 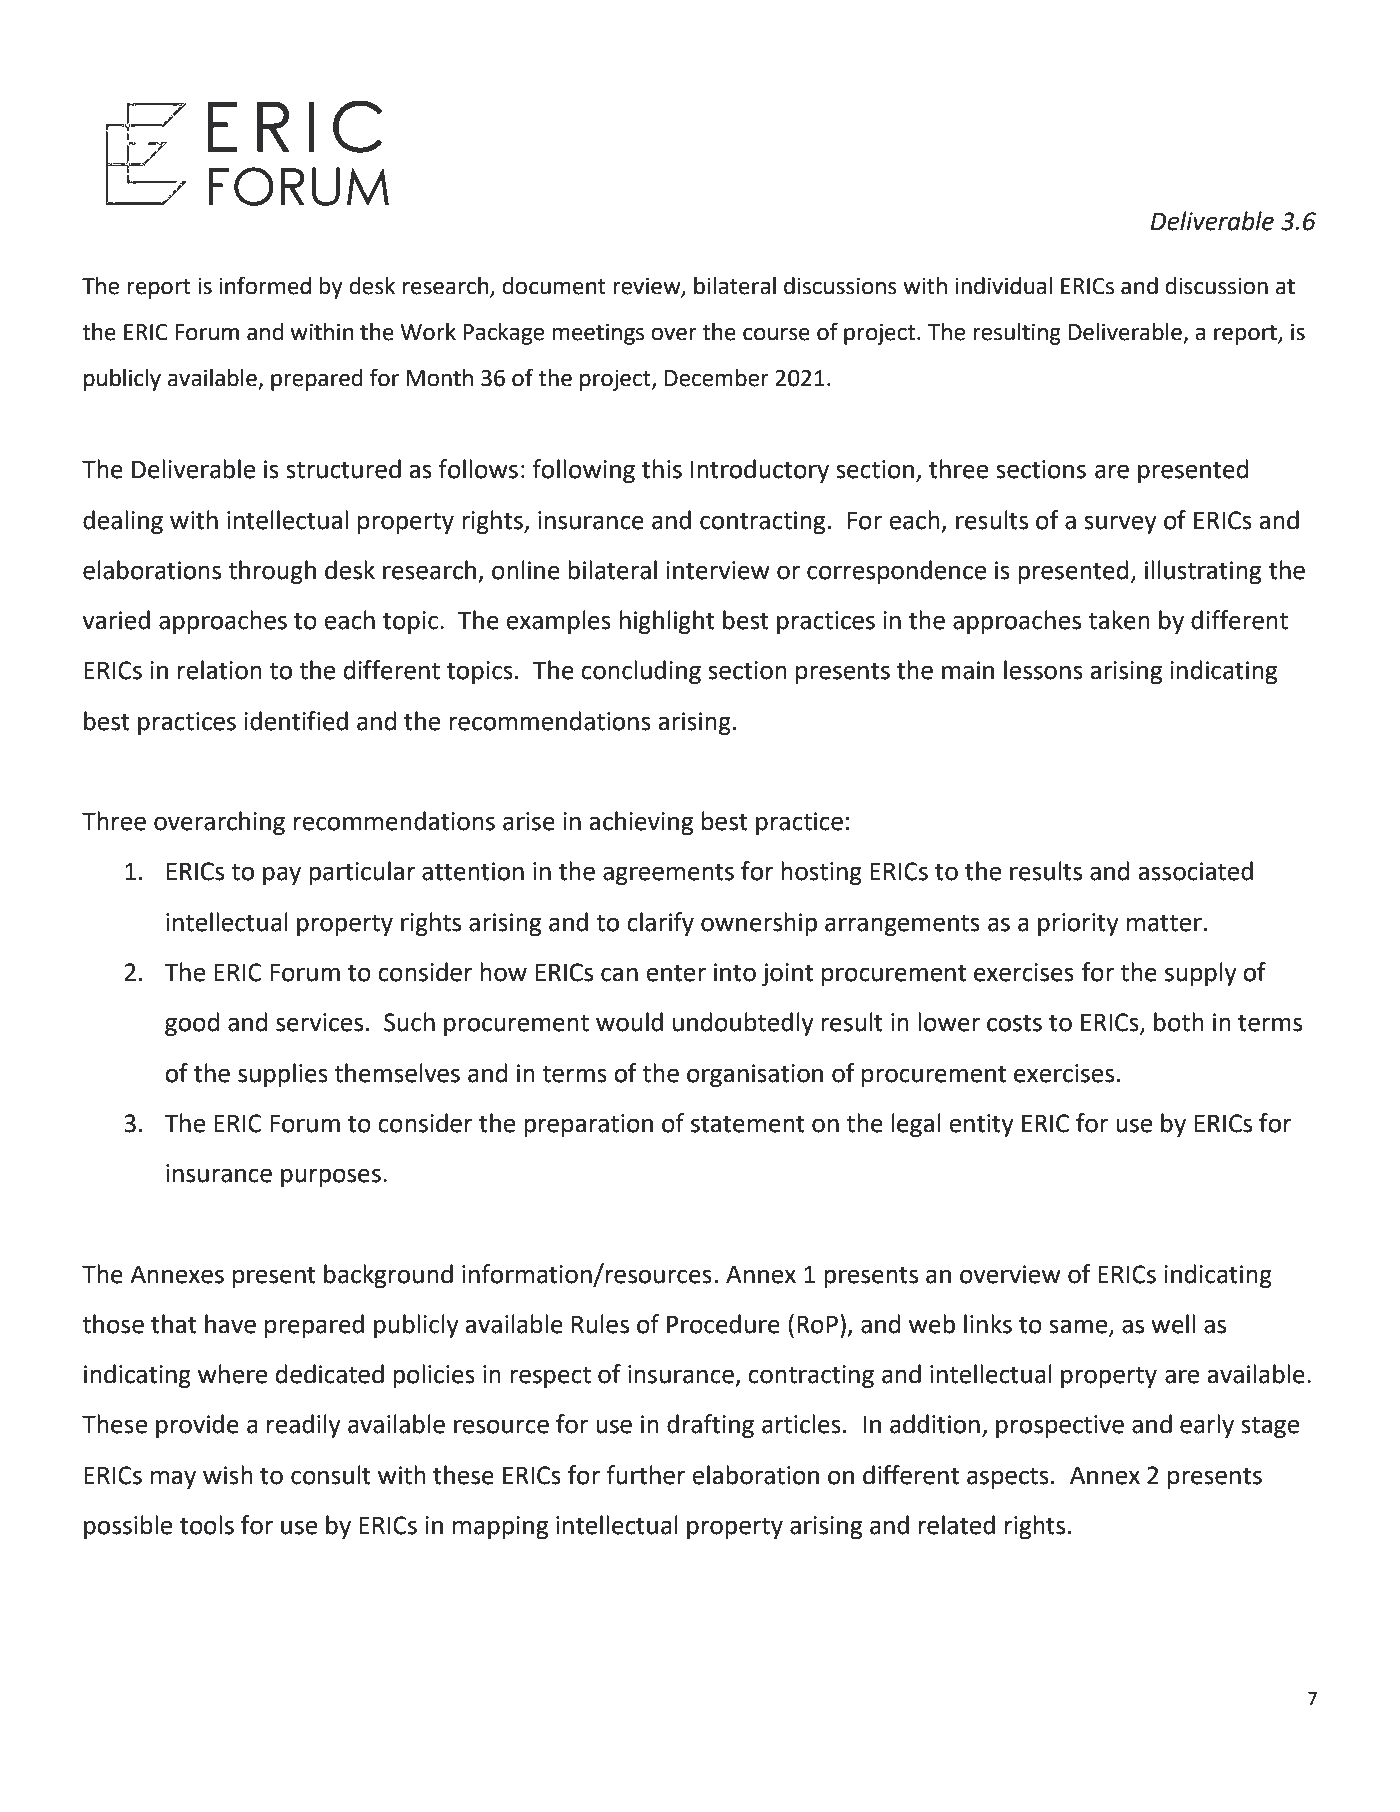 What do you see at coordinates (228, 1475) in the image?
I see `wish` at bounding box center [228, 1475].
